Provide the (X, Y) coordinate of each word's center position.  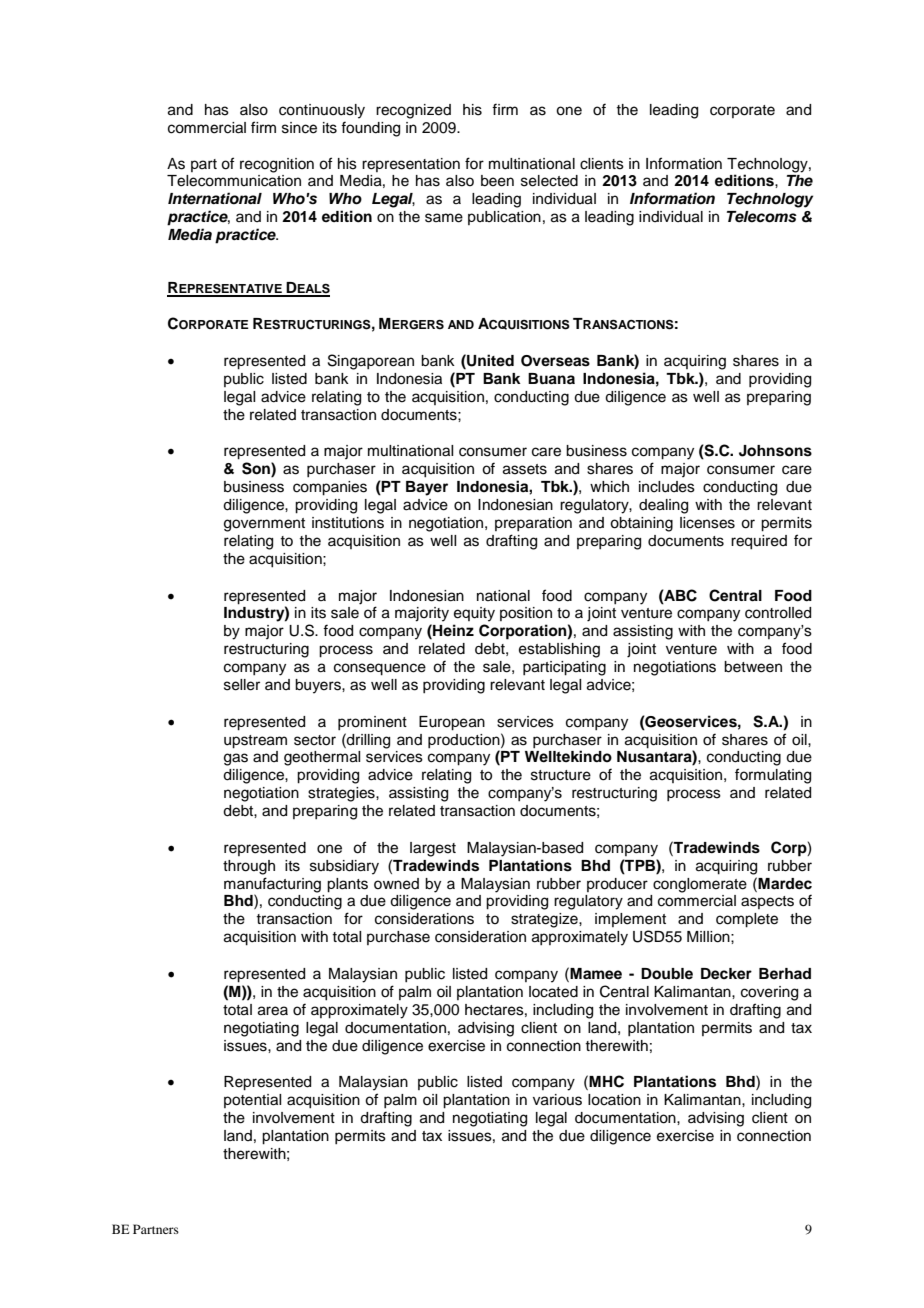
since (299, 128)
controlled (778, 613)
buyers (319, 686)
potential (252, 1101)
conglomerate (700, 885)
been (497, 181)
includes (667, 487)
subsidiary (344, 867)
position (526, 614)
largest (433, 849)
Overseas (555, 361)
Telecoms (762, 217)
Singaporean (371, 362)
